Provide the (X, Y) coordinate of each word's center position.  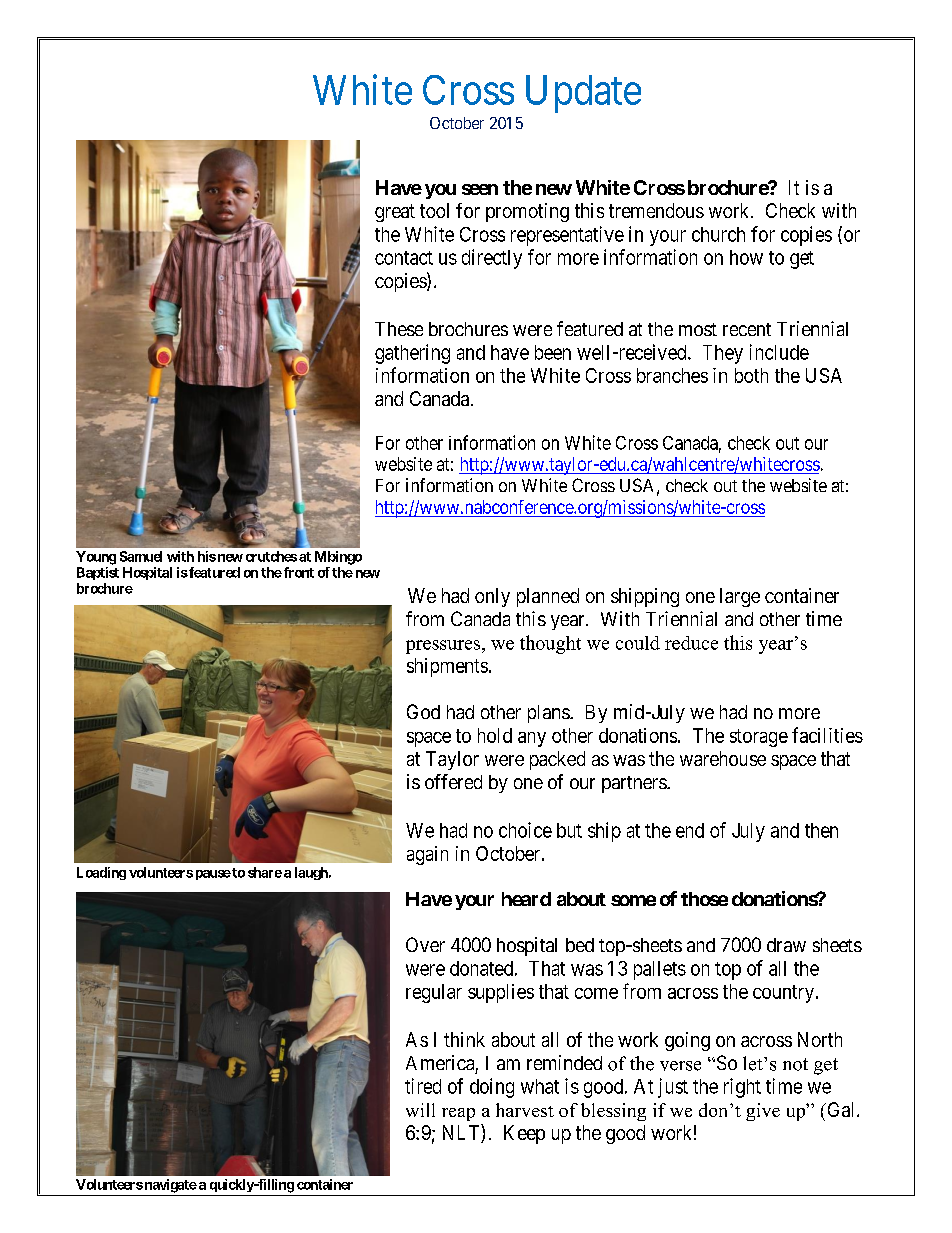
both (751, 375)
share (265, 872)
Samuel (141, 556)
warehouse (723, 758)
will (420, 1110)
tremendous (656, 210)
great (395, 213)
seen (480, 189)
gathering (412, 354)
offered (453, 781)
